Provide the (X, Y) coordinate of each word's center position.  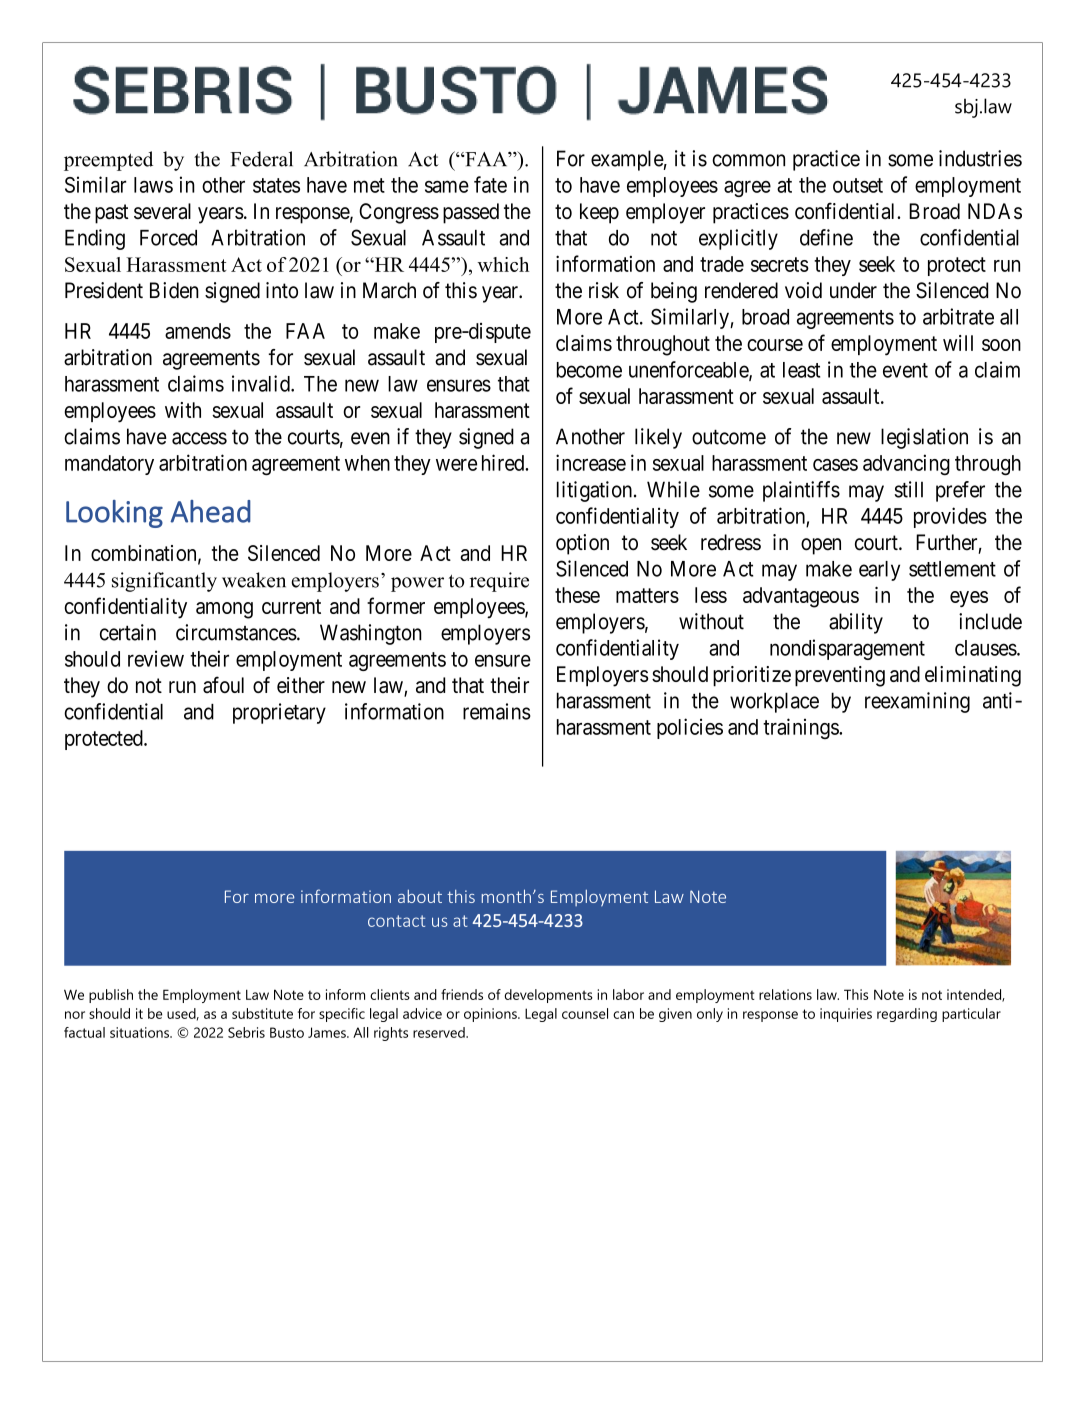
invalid (262, 383)
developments (549, 996)
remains (497, 711)
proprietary (279, 713)
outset (858, 185)
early (879, 571)
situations (140, 1032)
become (589, 370)
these (577, 595)
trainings (801, 728)
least (801, 370)
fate (490, 184)
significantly (164, 582)
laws (153, 185)
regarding (907, 1015)
